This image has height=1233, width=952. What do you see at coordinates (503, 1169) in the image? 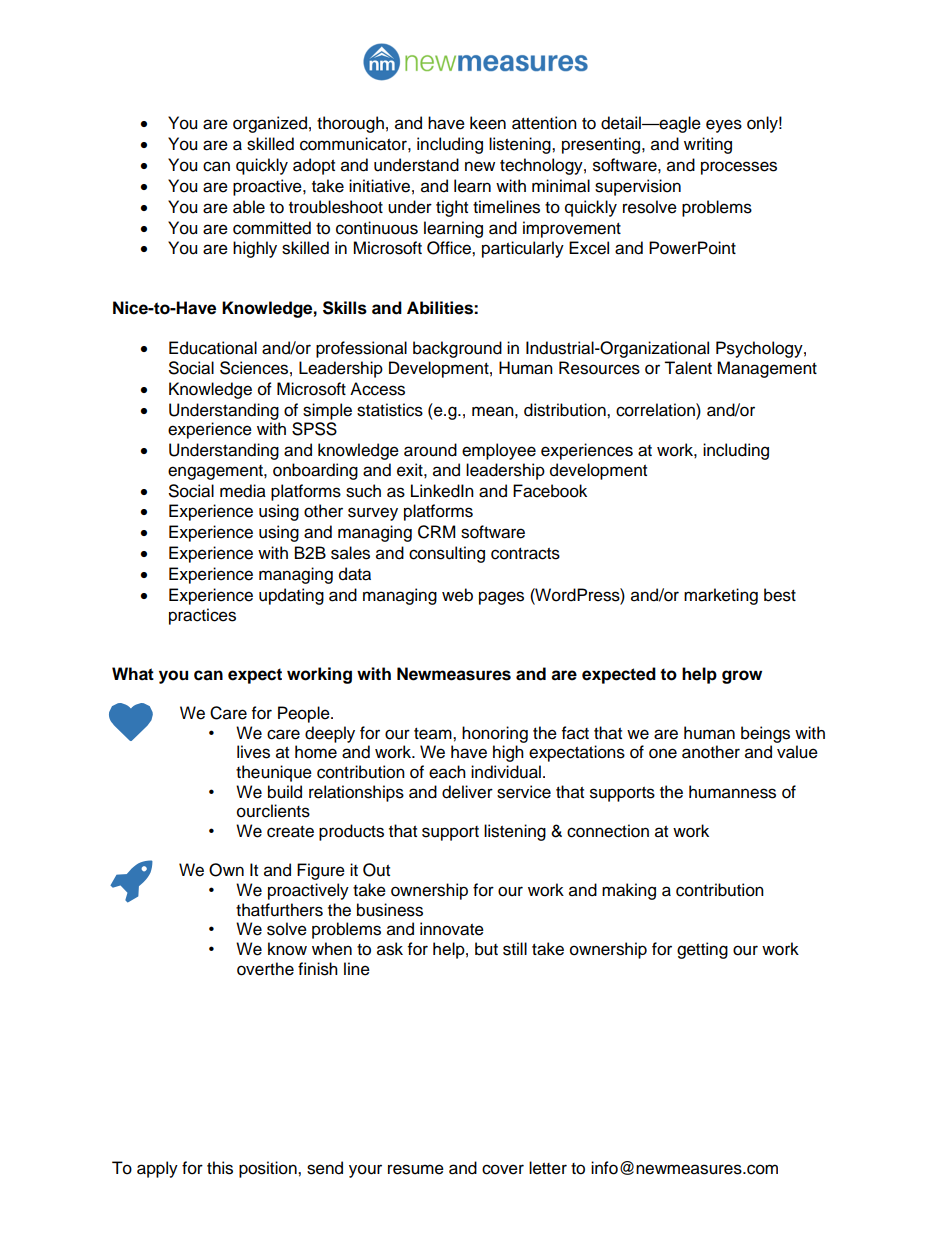
I see `cover` at bounding box center [503, 1169].
